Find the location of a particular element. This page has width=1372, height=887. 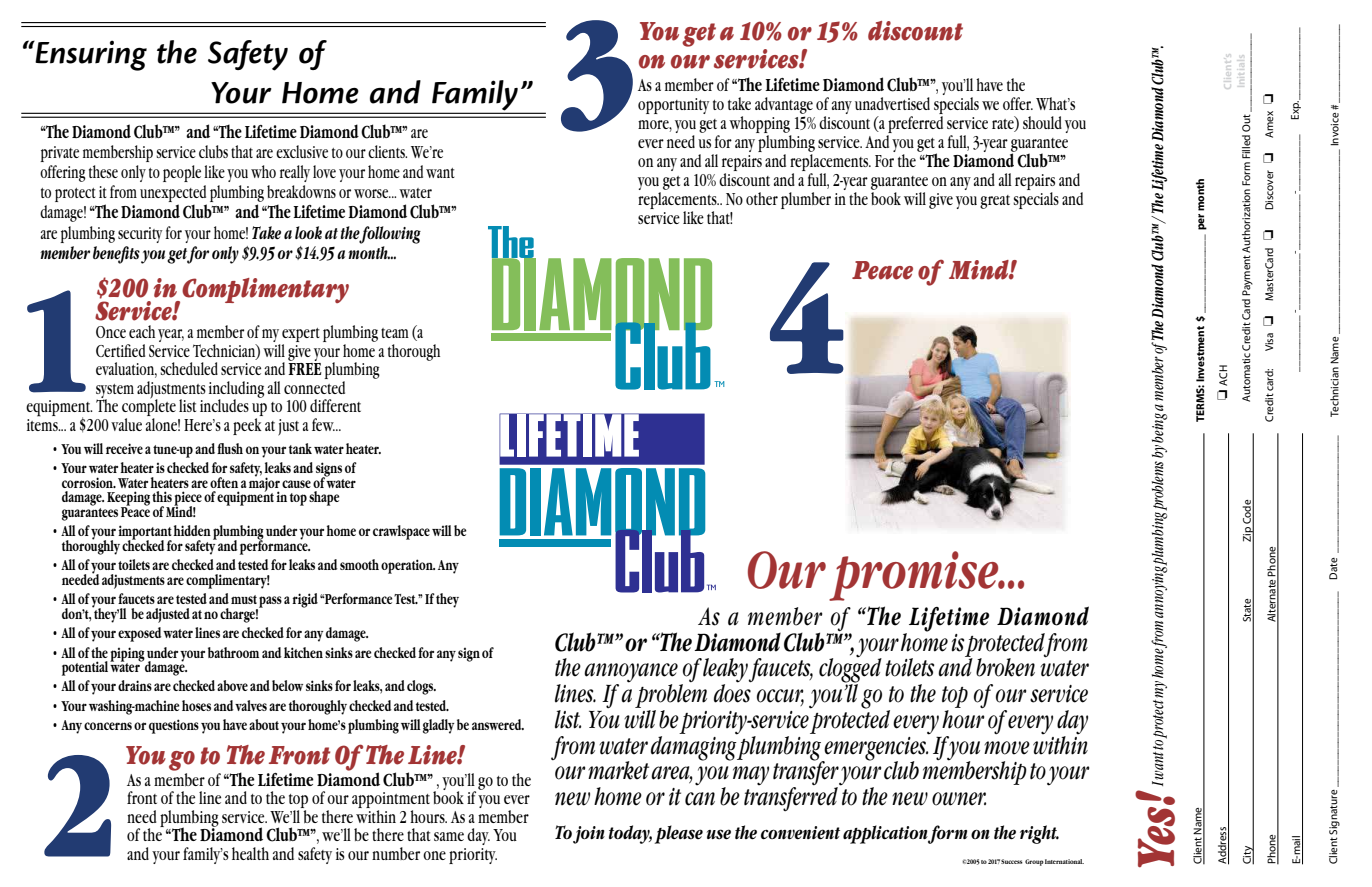

each is located at coordinates (142, 331).
